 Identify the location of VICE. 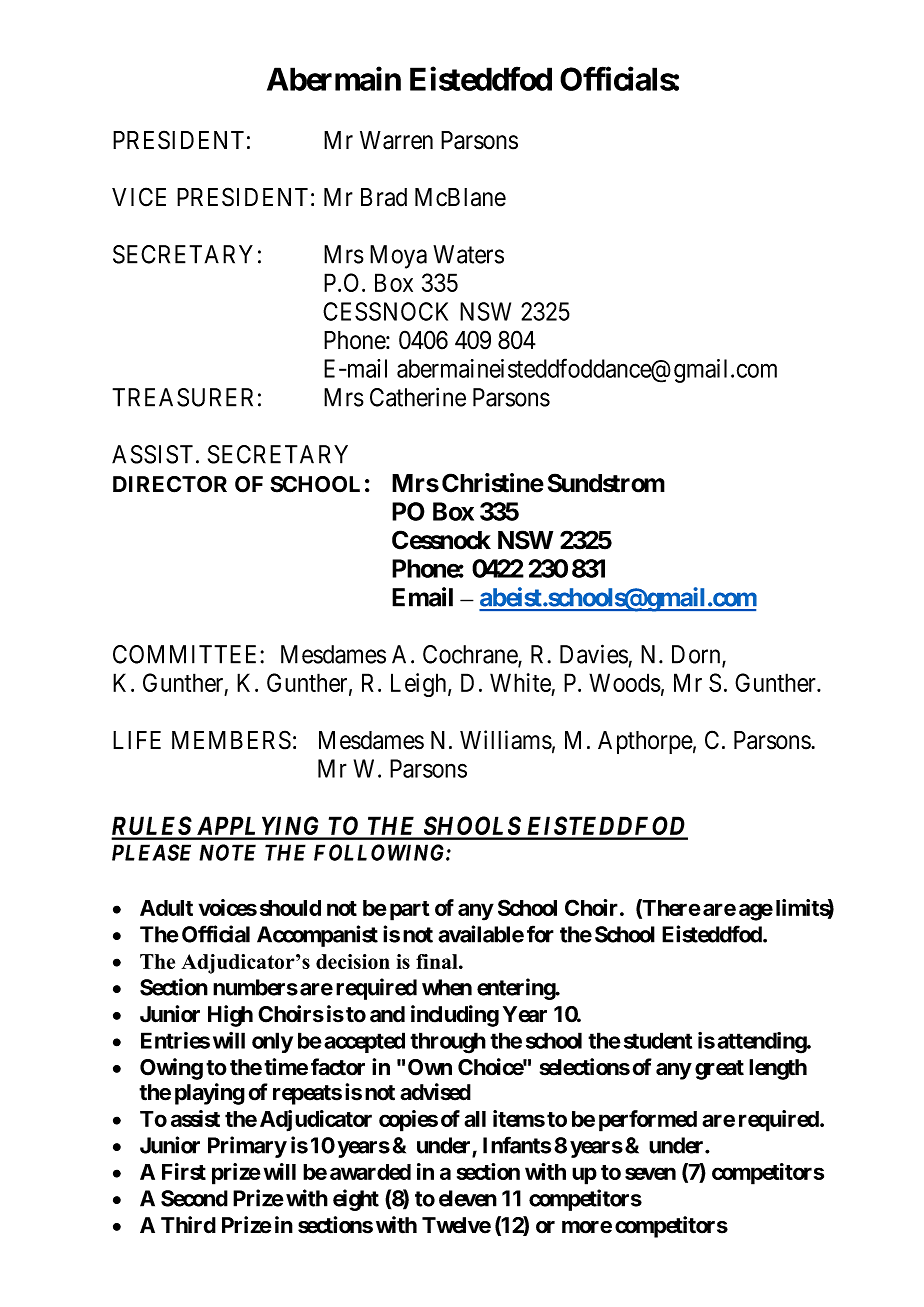
(139, 197).
